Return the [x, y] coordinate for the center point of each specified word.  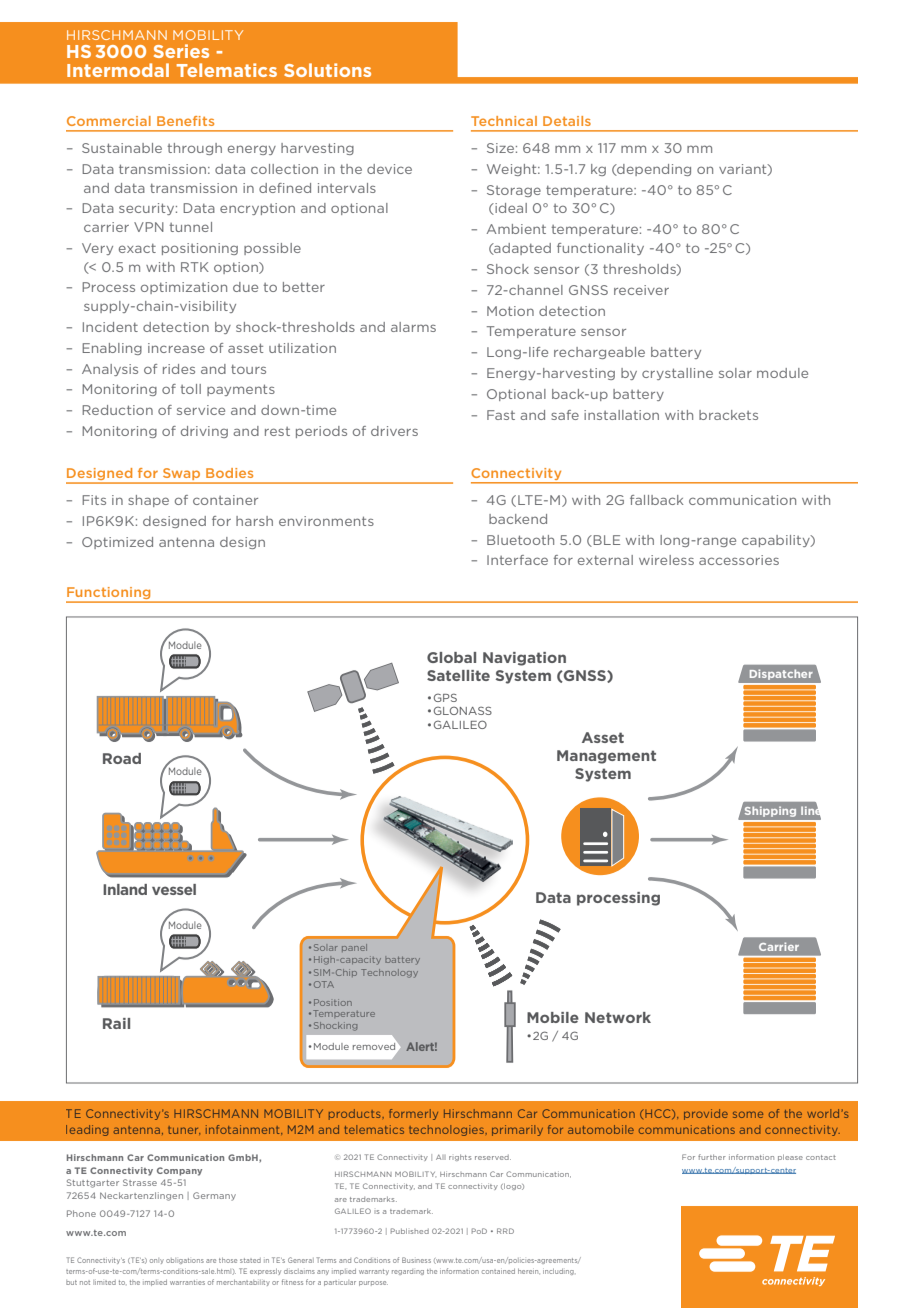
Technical [504, 121]
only [157, 1261]
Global [451, 657]
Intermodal [118, 70]
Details [567, 121]
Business [416, 1260]
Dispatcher [781, 674]
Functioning [109, 594]
